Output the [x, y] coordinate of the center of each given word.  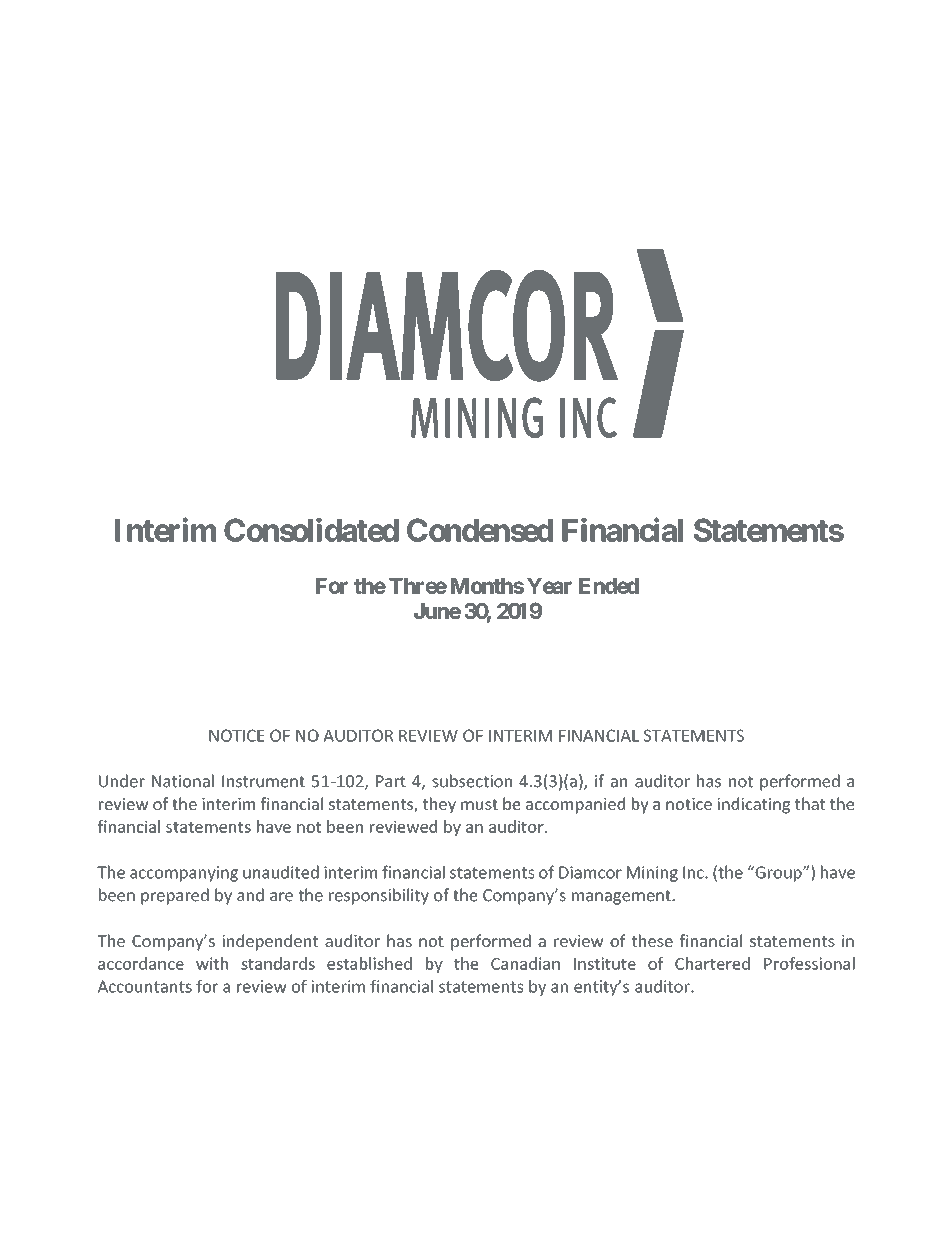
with [212, 963]
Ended [609, 586]
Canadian [525, 963]
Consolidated [311, 530]
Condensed [480, 530]
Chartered [712, 963]
